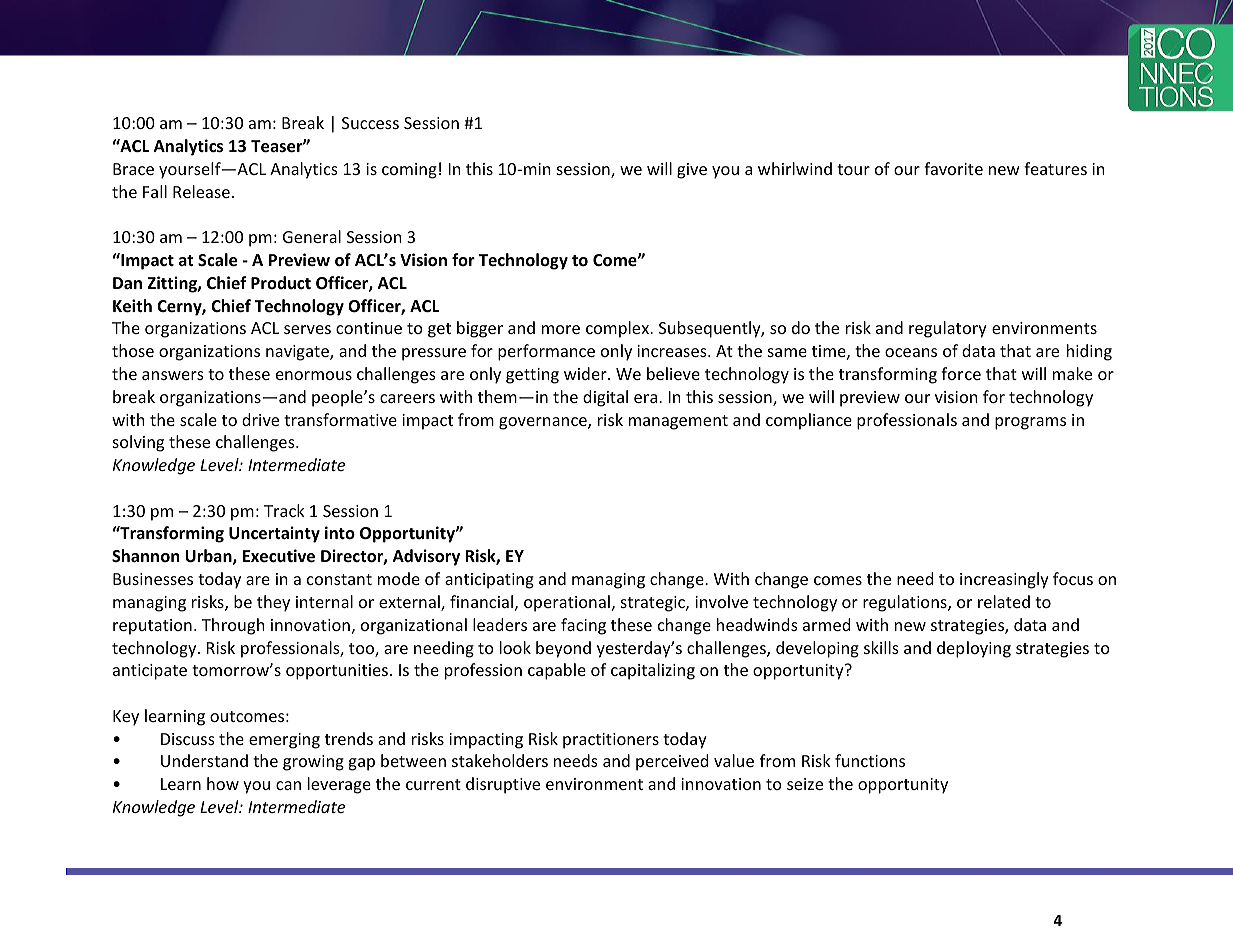 The height and width of the screenshot is (952, 1233). What do you see at coordinates (284, 510) in the screenshot?
I see `Track` at bounding box center [284, 510].
